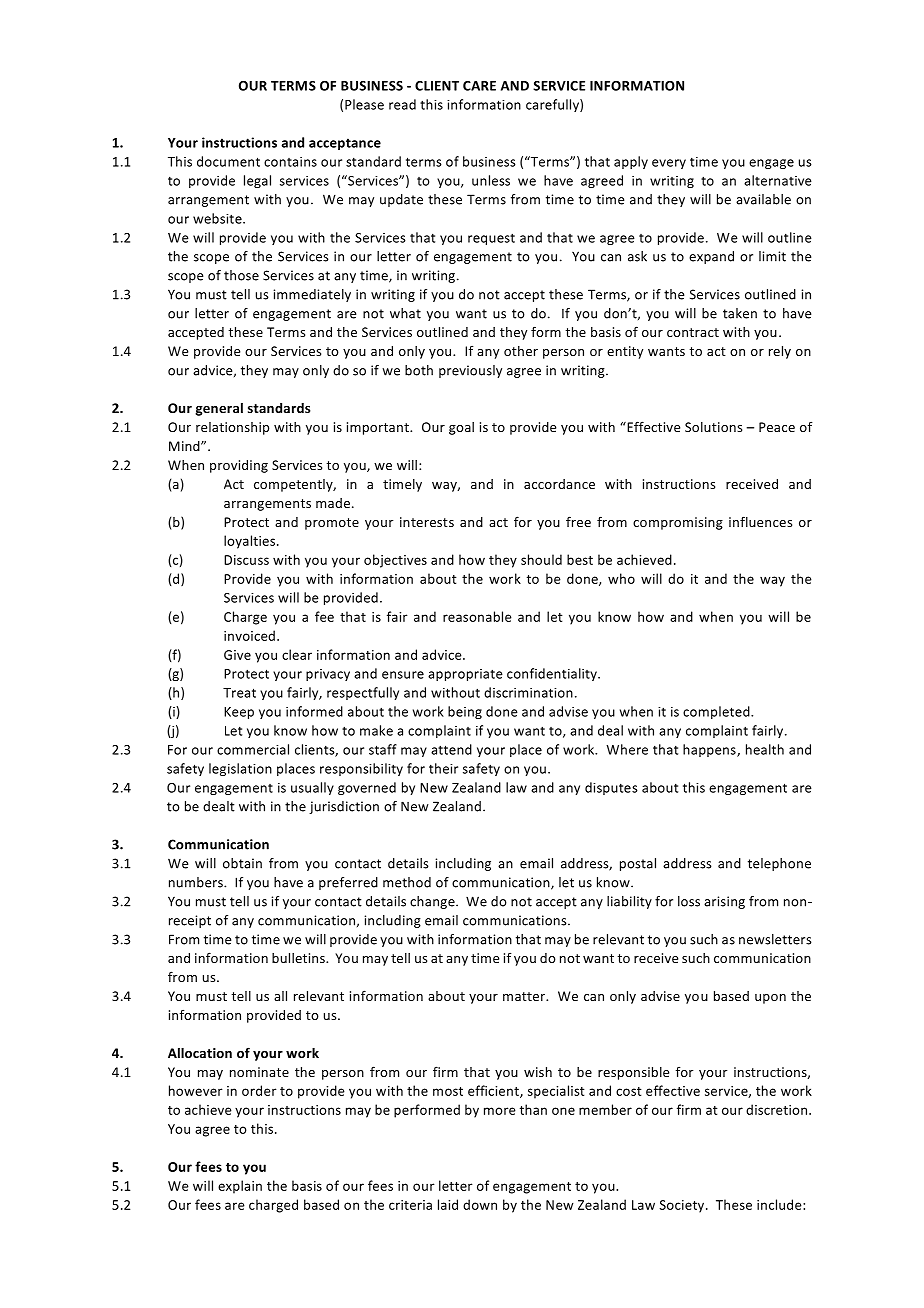  Describe the element at coordinates (717, 712) in the page. I see `completed` at that location.
